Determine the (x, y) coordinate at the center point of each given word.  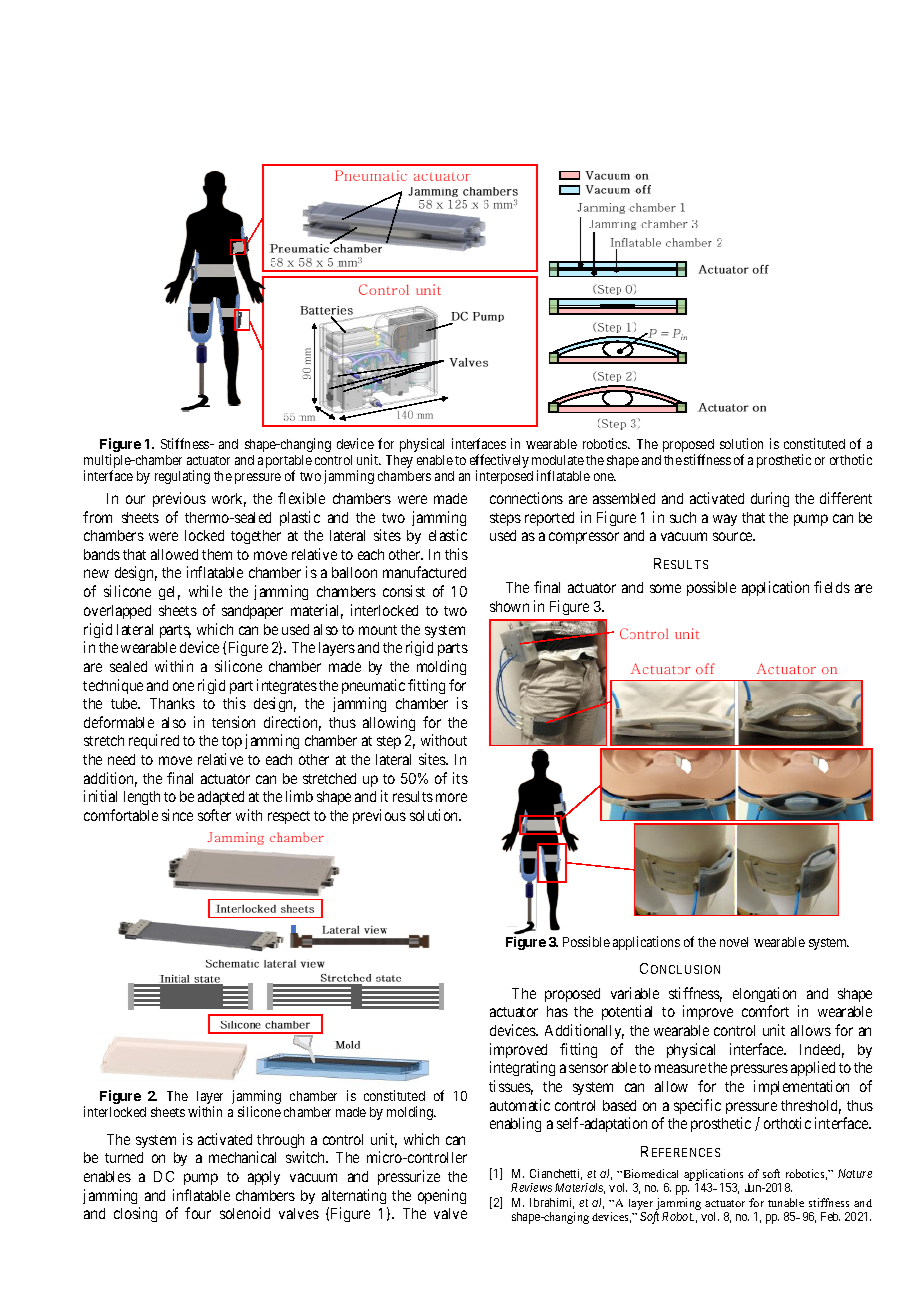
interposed (504, 477)
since (177, 815)
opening (442, 1196)
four (198, 1213)
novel (734, 942)
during (770, 499)
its (460, 778)
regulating (182, 477)
